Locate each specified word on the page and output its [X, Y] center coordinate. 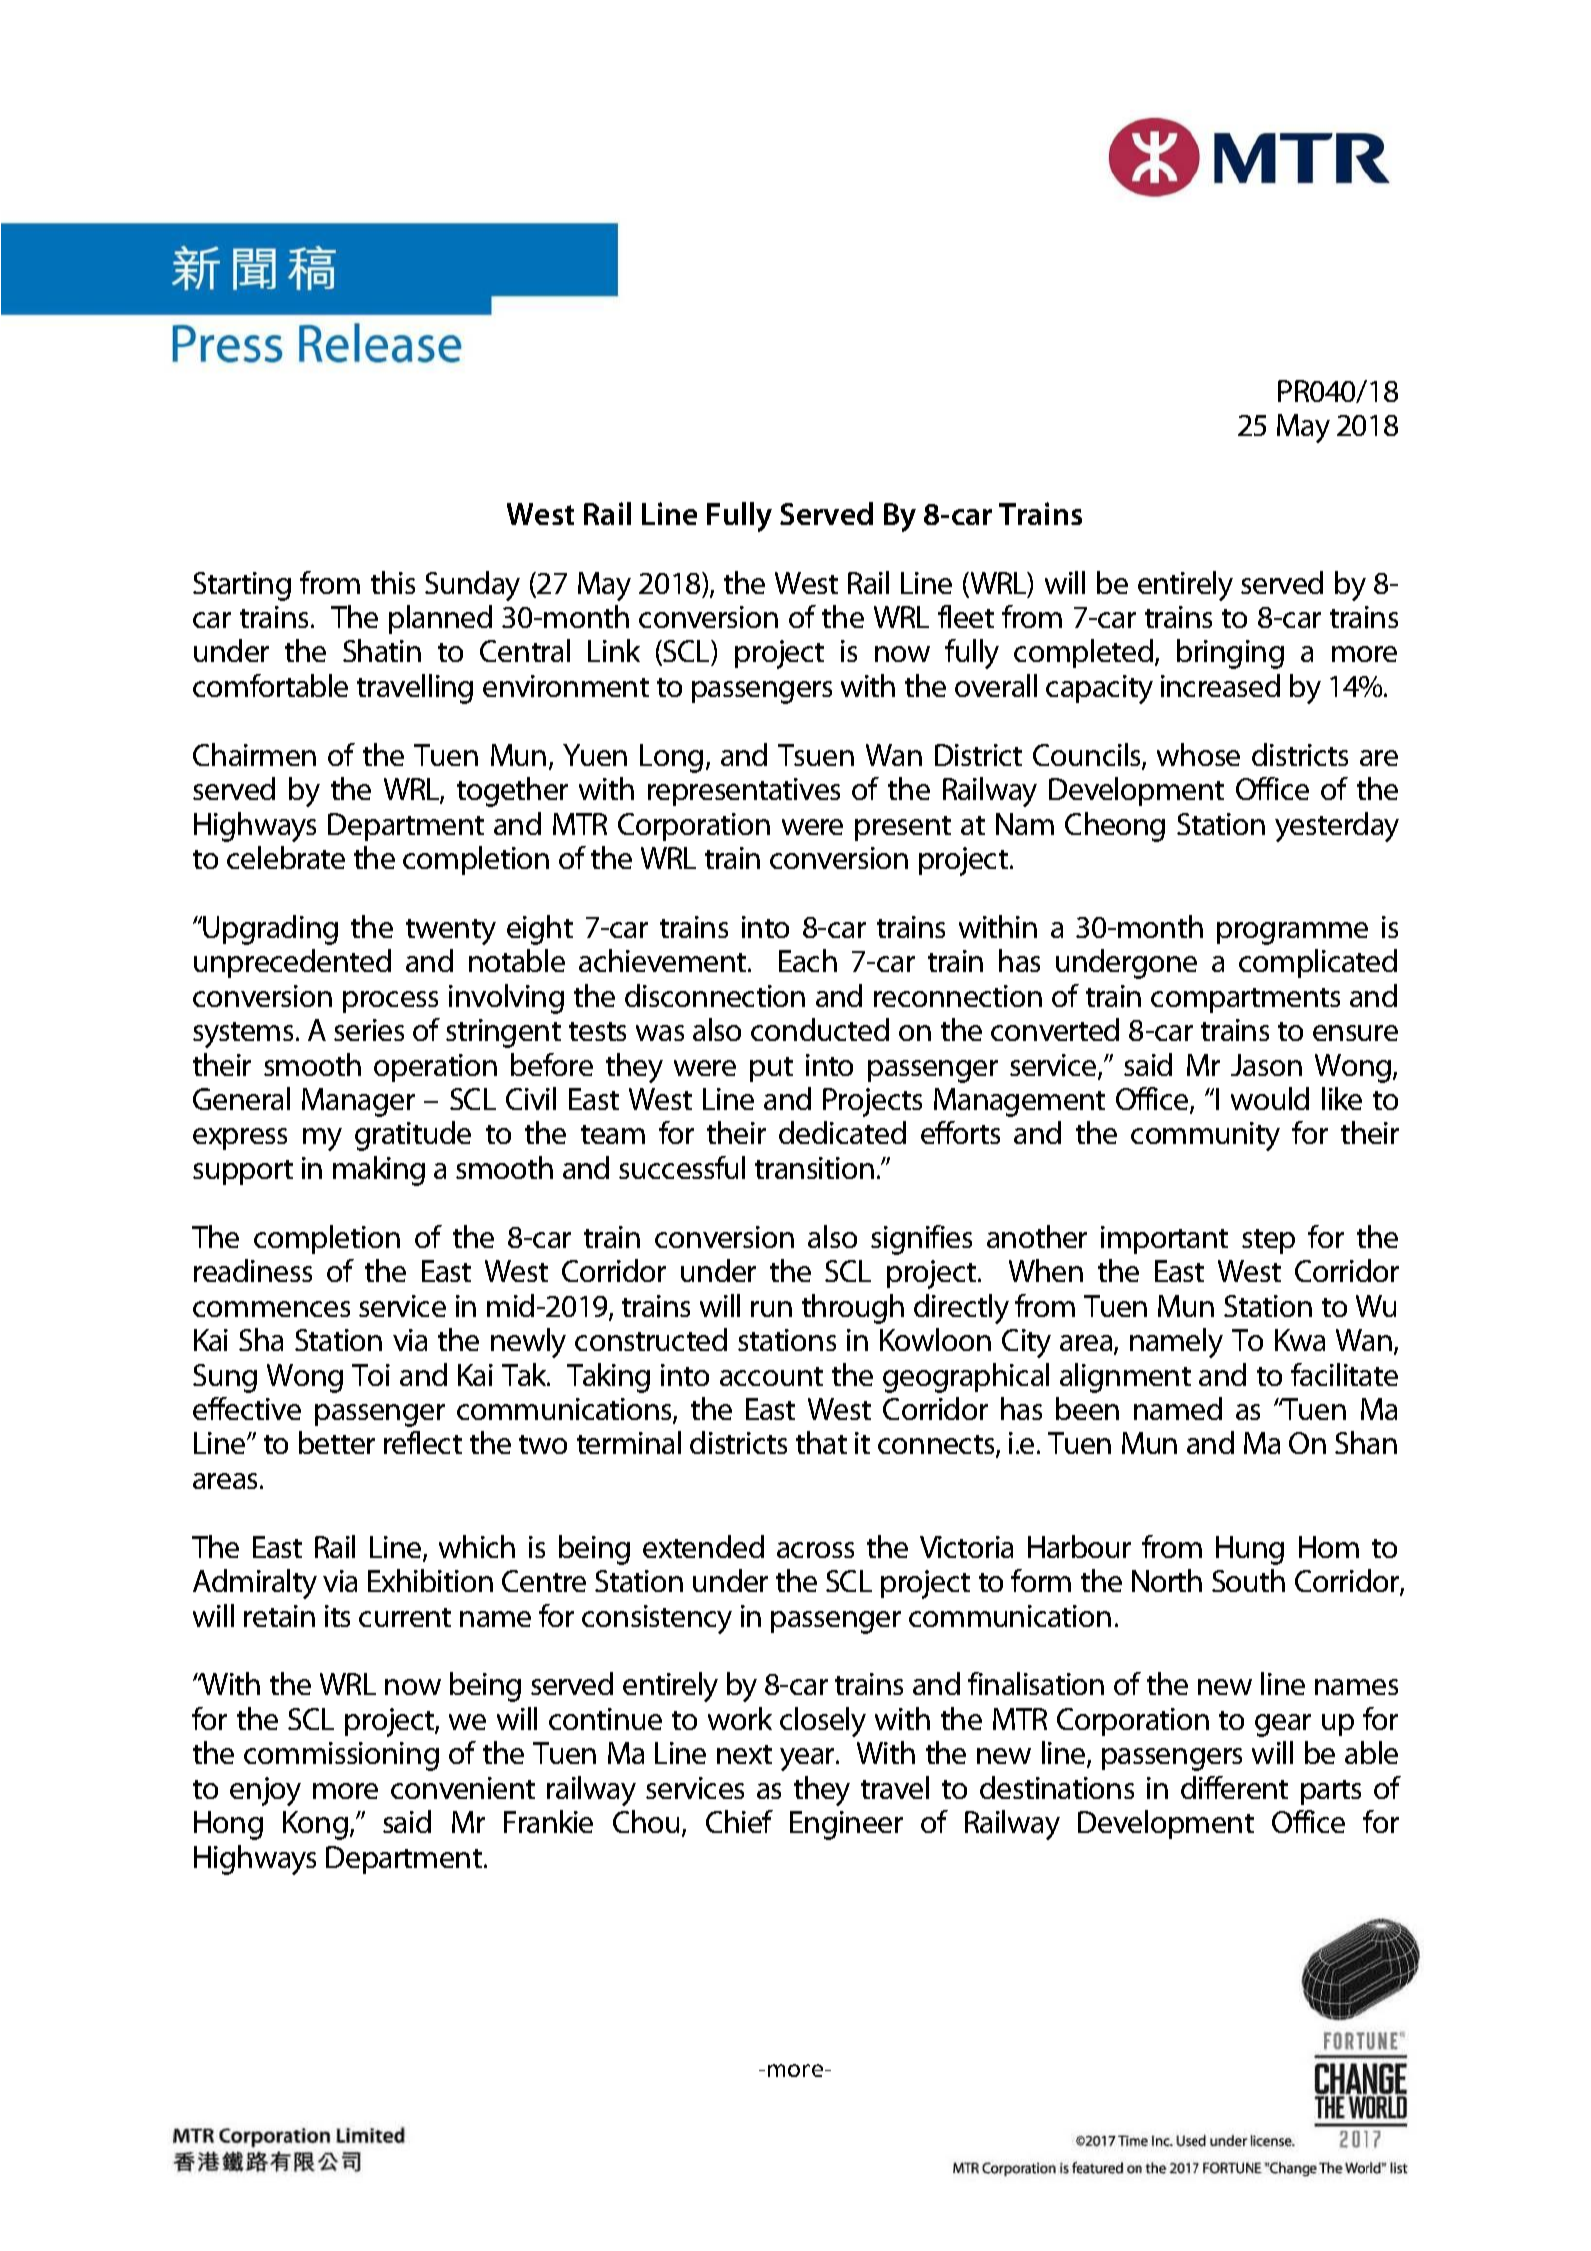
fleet [966, 616]
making [379, 1171]
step [1268, 1241]
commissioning [341, 1756]
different [1234, 1787]
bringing [1230, 654]
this [393, 582]
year [808, 1759]
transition [814, 1168]
